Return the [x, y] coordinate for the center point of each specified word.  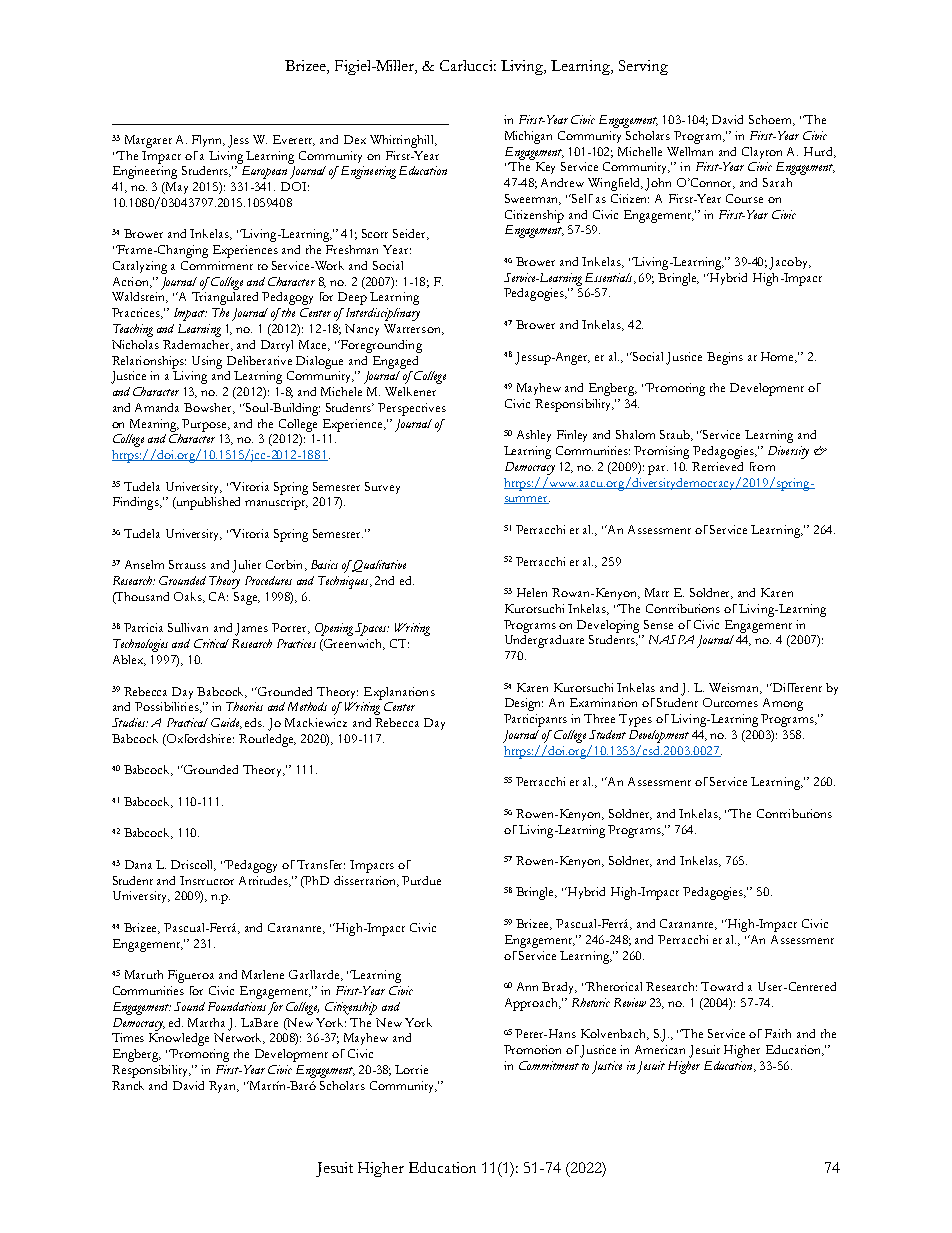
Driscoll [193, 865]
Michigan [528, 137]
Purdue [421, 880]
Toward [722, 986]
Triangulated [225, 298]
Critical [211, 643]
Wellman [690, 151]
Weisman [735, 688]
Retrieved [717, 466]
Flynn [208, 141]
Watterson [413, 329]
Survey [382, 488]
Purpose [206, 425]
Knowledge [179, 1039]
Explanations [399, 693]
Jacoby [789, 263]
